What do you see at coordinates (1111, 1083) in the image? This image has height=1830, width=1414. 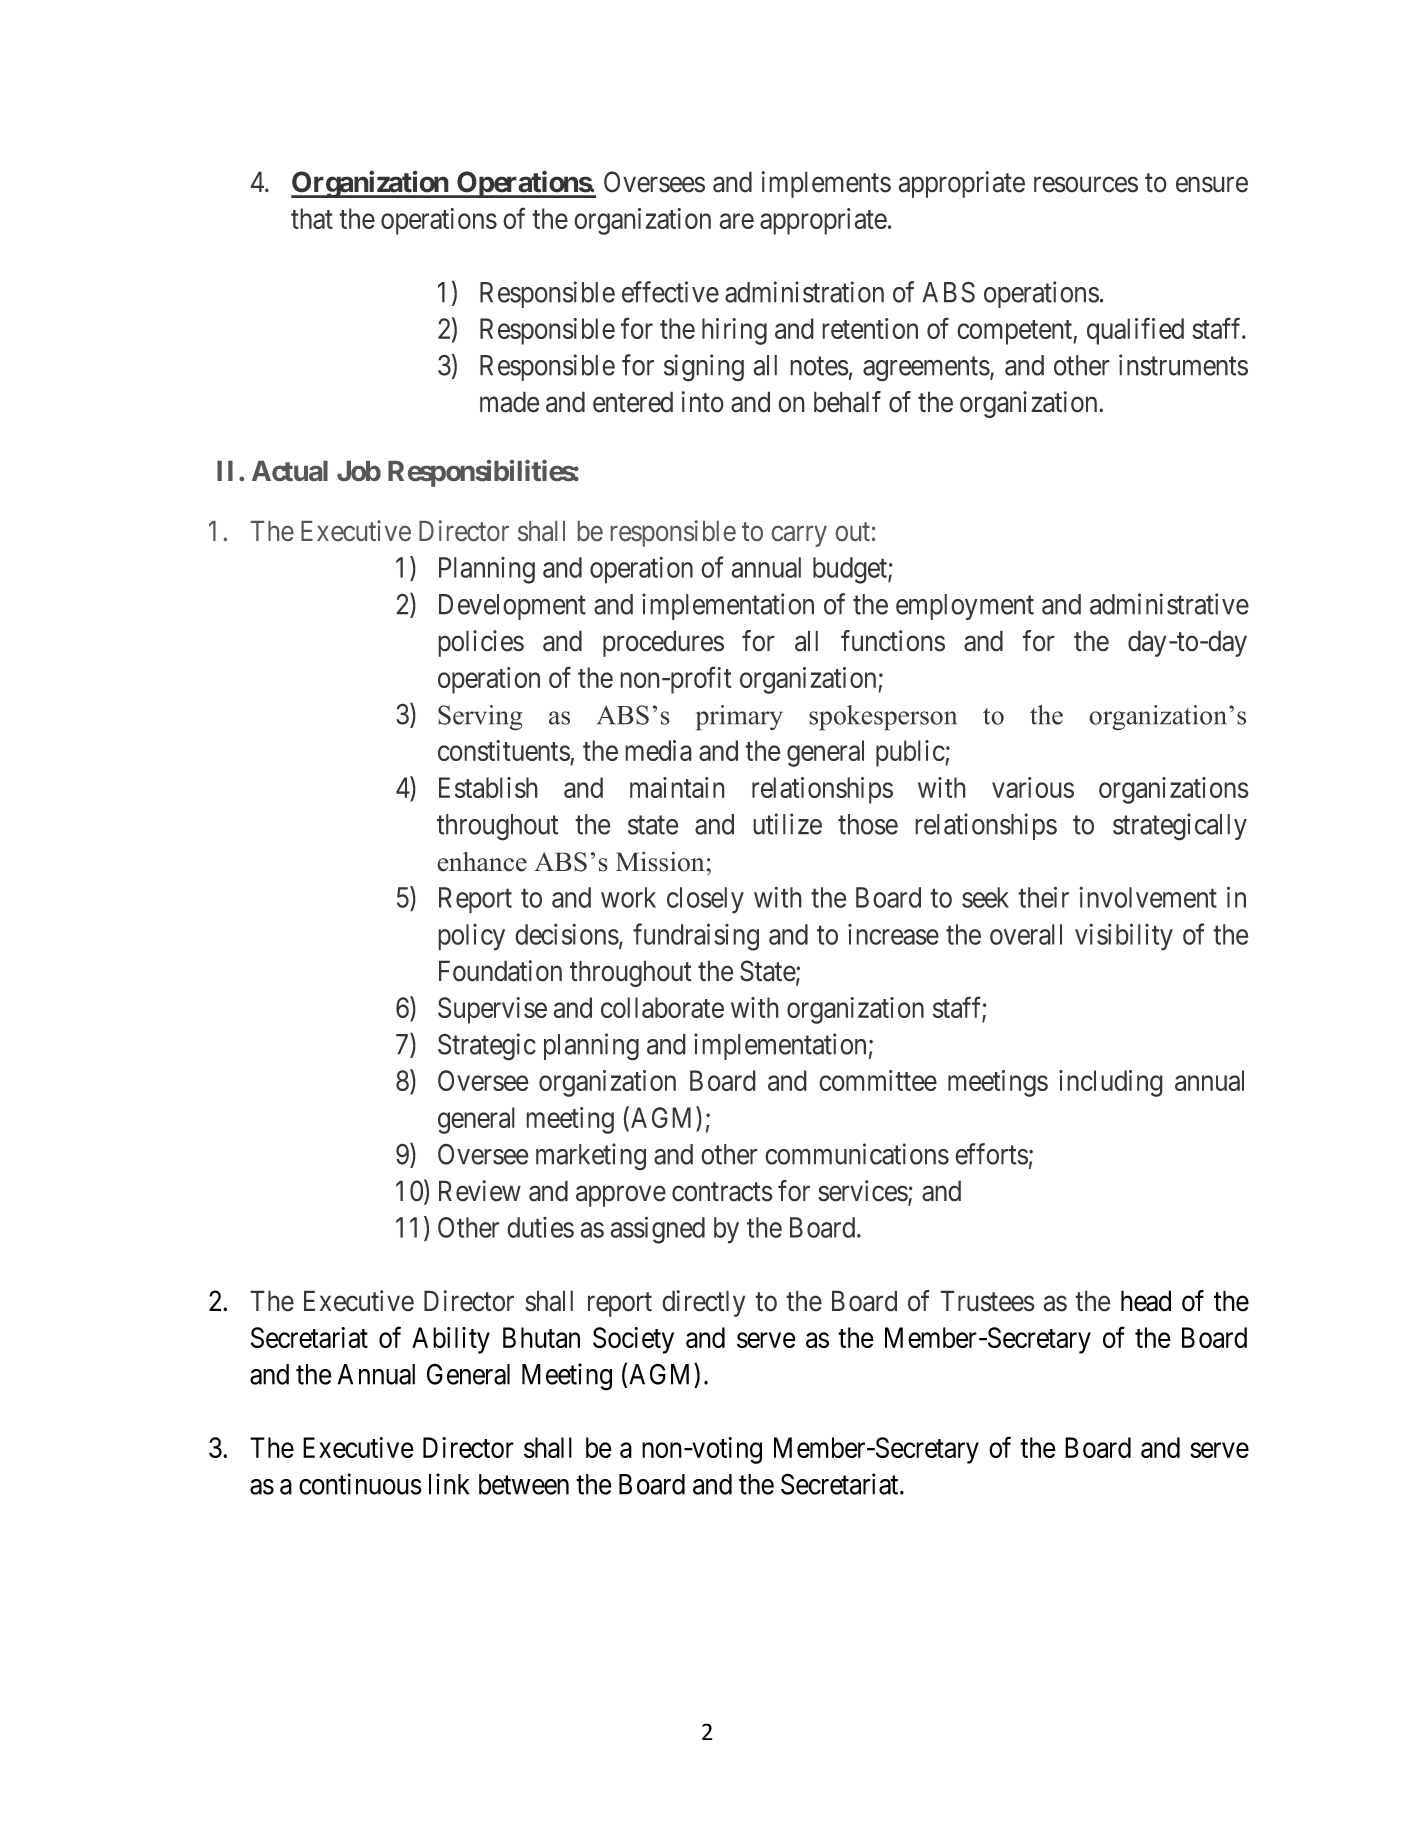 I see `including` at bounding box center [1111, 1083].
